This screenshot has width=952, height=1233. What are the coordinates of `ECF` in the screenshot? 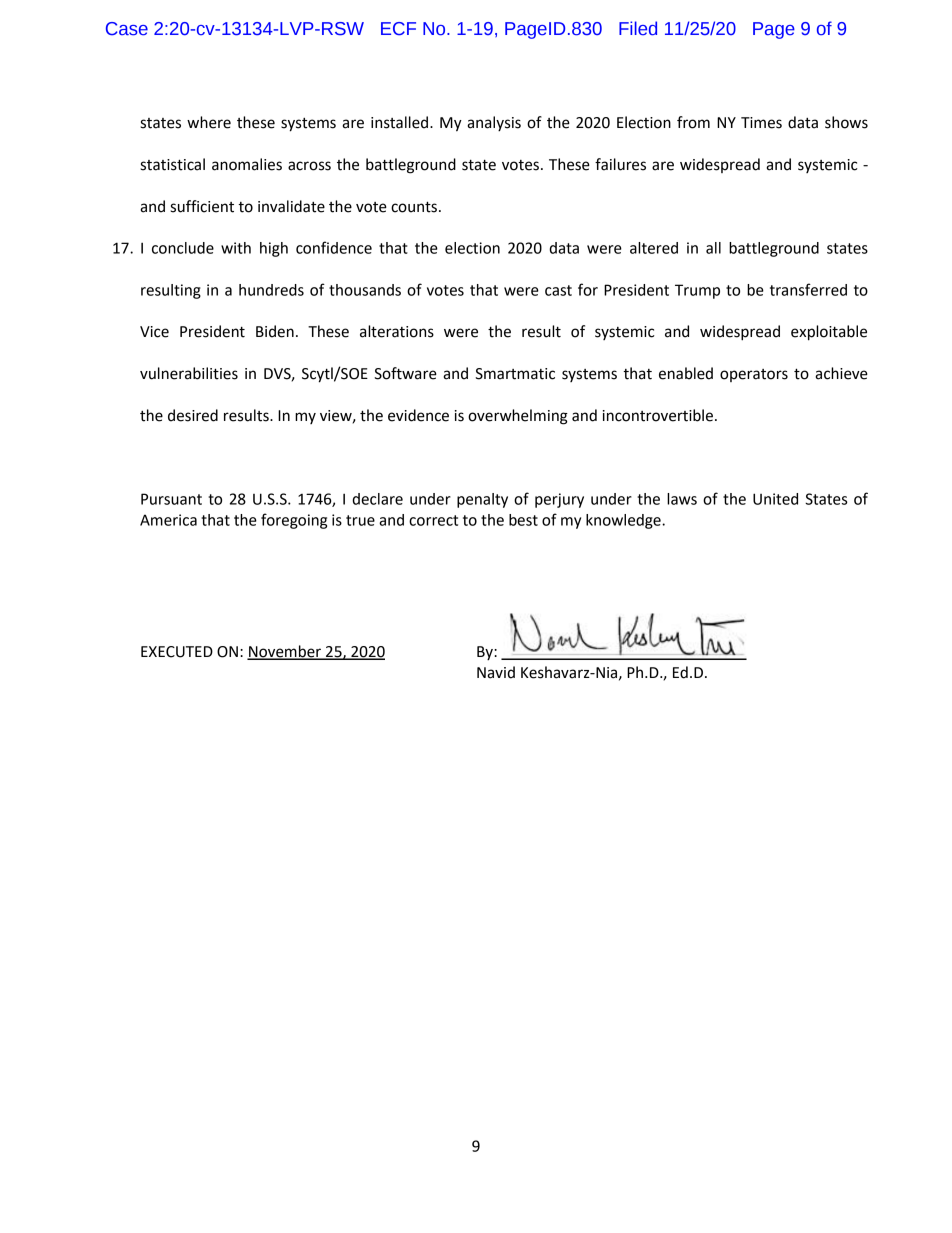 It's located at (398, 29).
